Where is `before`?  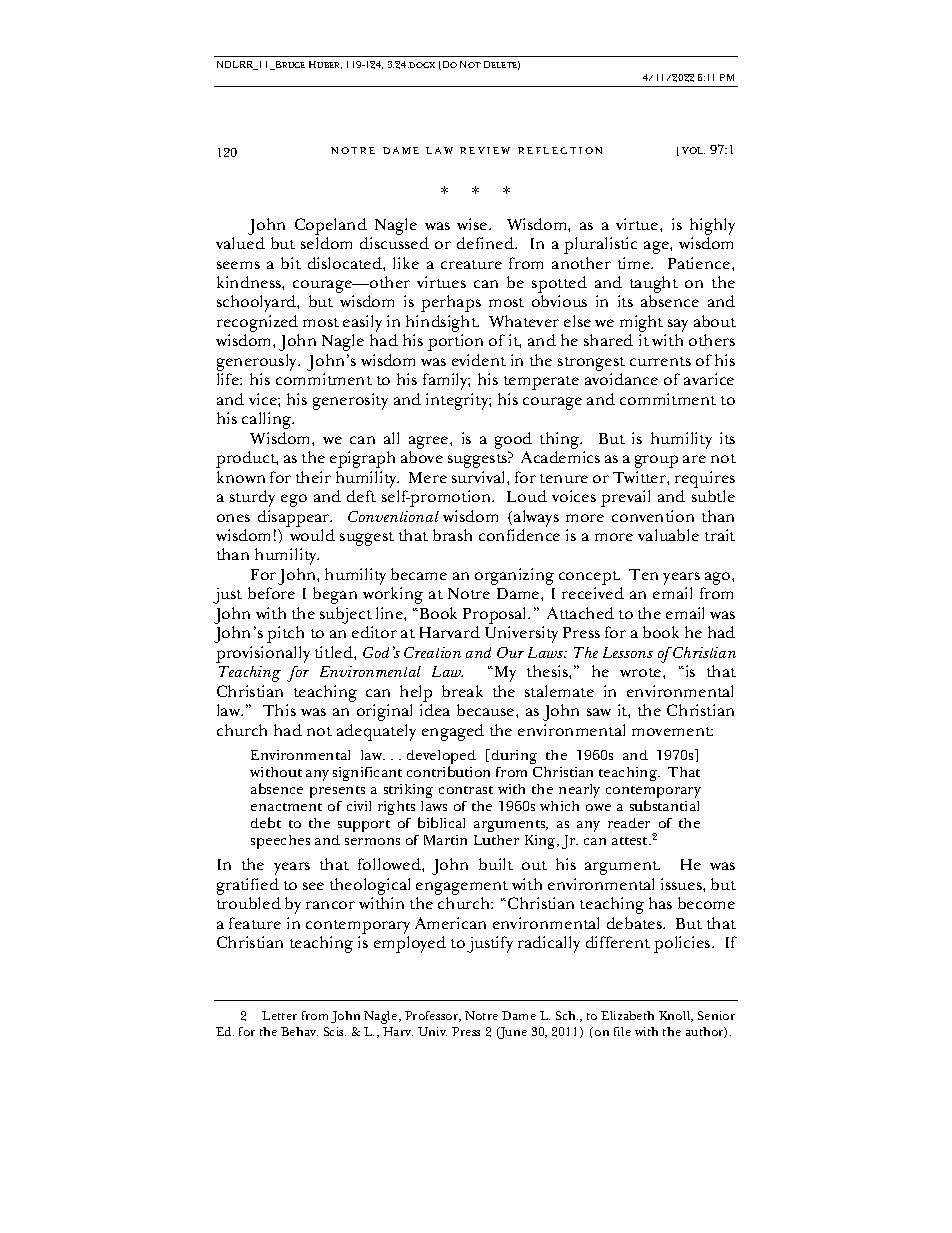 before is located at coordinates (271, 593).
